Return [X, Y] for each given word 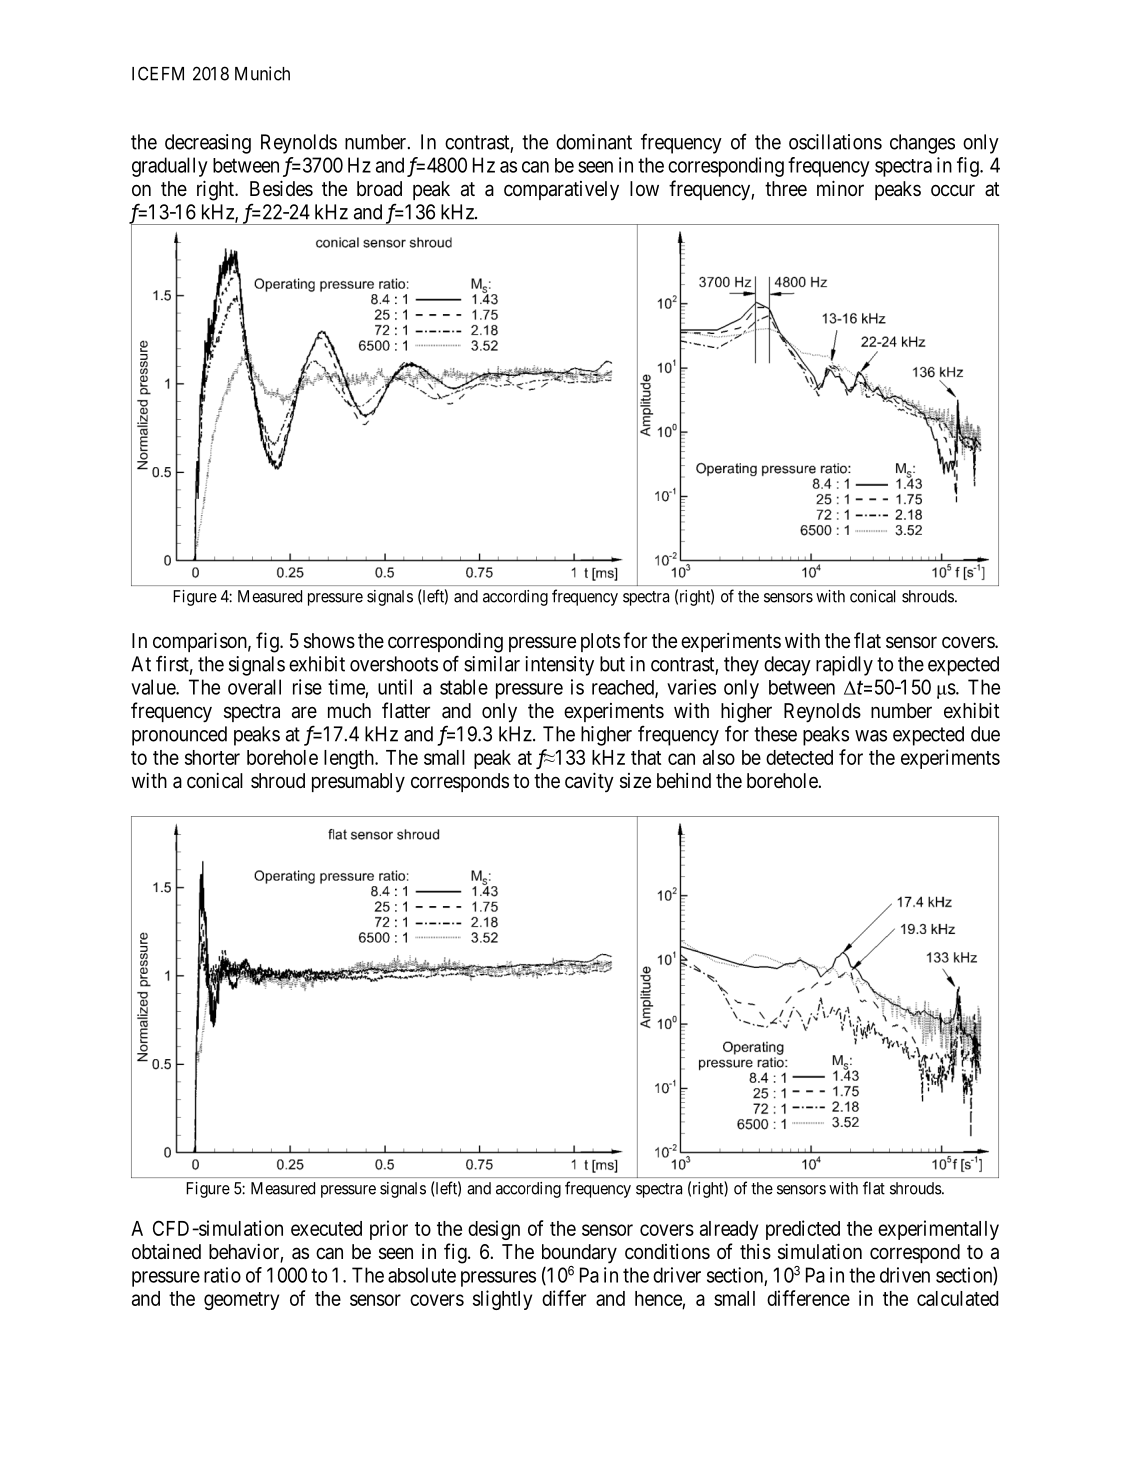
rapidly [844, 666]
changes [922, 144]
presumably [358, 783]
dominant [594, 142]
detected [799, 757]
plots [600, 642]
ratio [222, 1275]
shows [329, 641]
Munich [262, 73]
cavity [589, 782]
